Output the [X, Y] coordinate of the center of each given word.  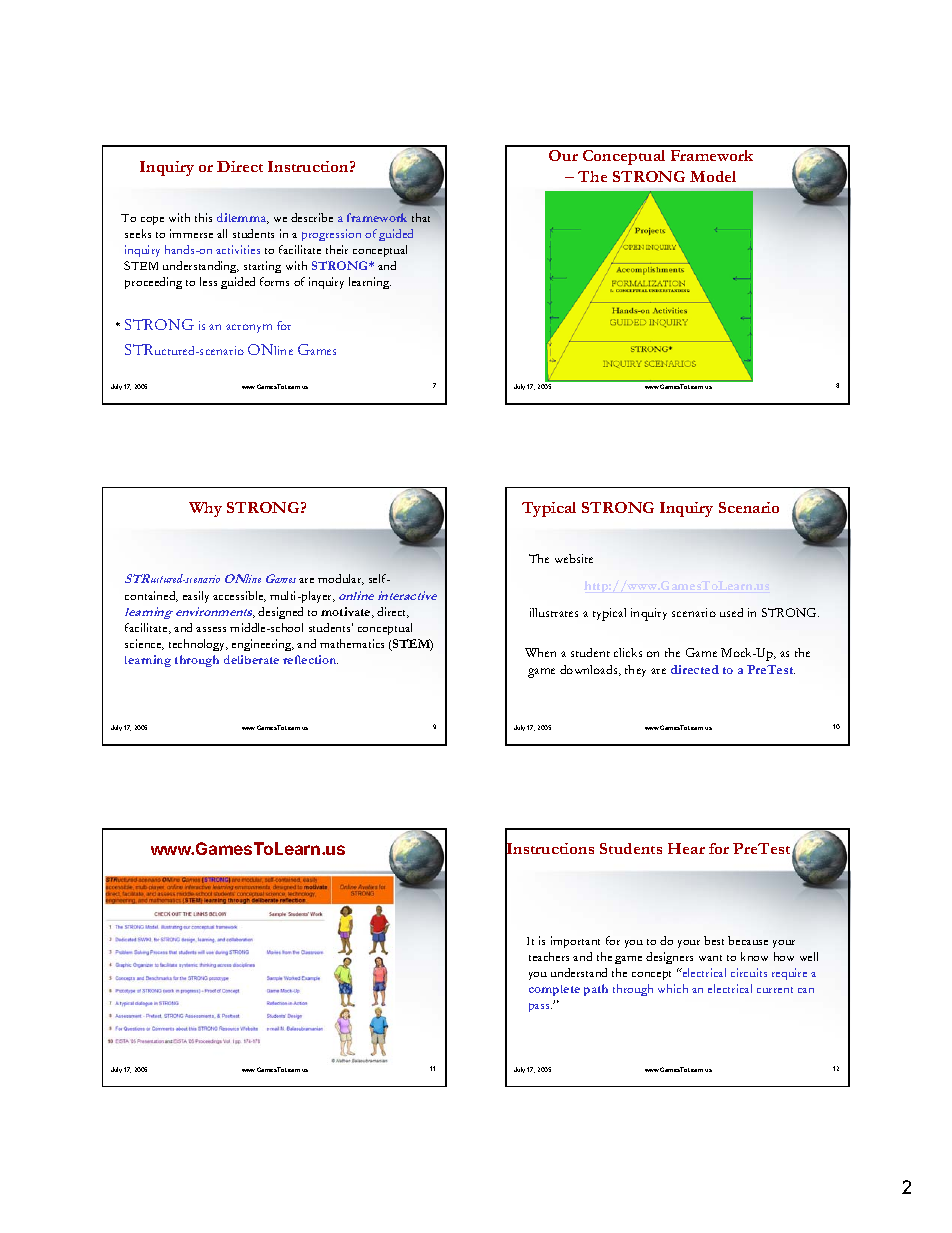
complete [554, 990]
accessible [239, 596]
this [203, 217]
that [421, 217]
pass [540, 1007]
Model [713, 176]
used [731, 612]
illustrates [554, 612]
